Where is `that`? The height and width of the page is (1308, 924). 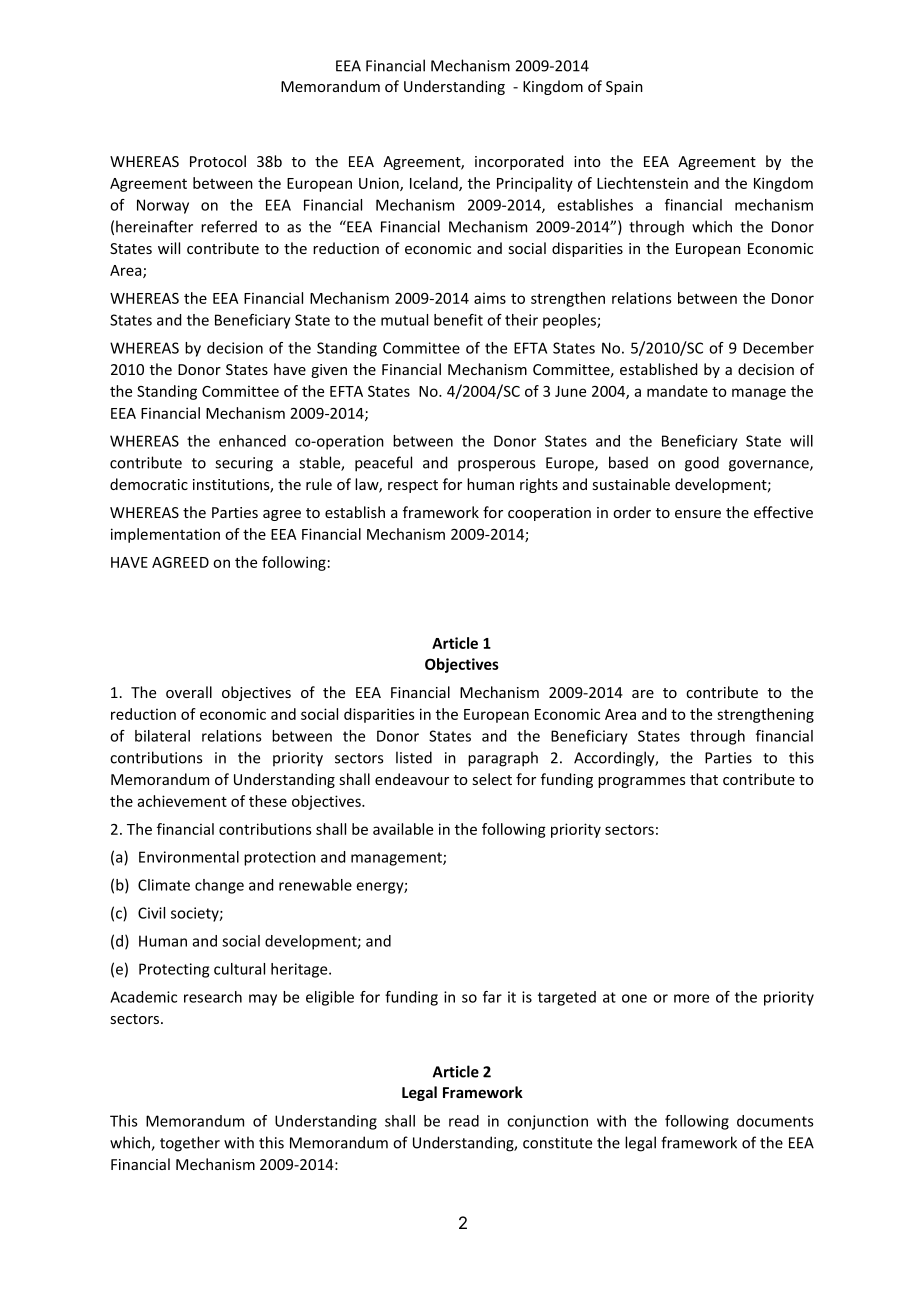
that is located at coordinates (704, 779).
